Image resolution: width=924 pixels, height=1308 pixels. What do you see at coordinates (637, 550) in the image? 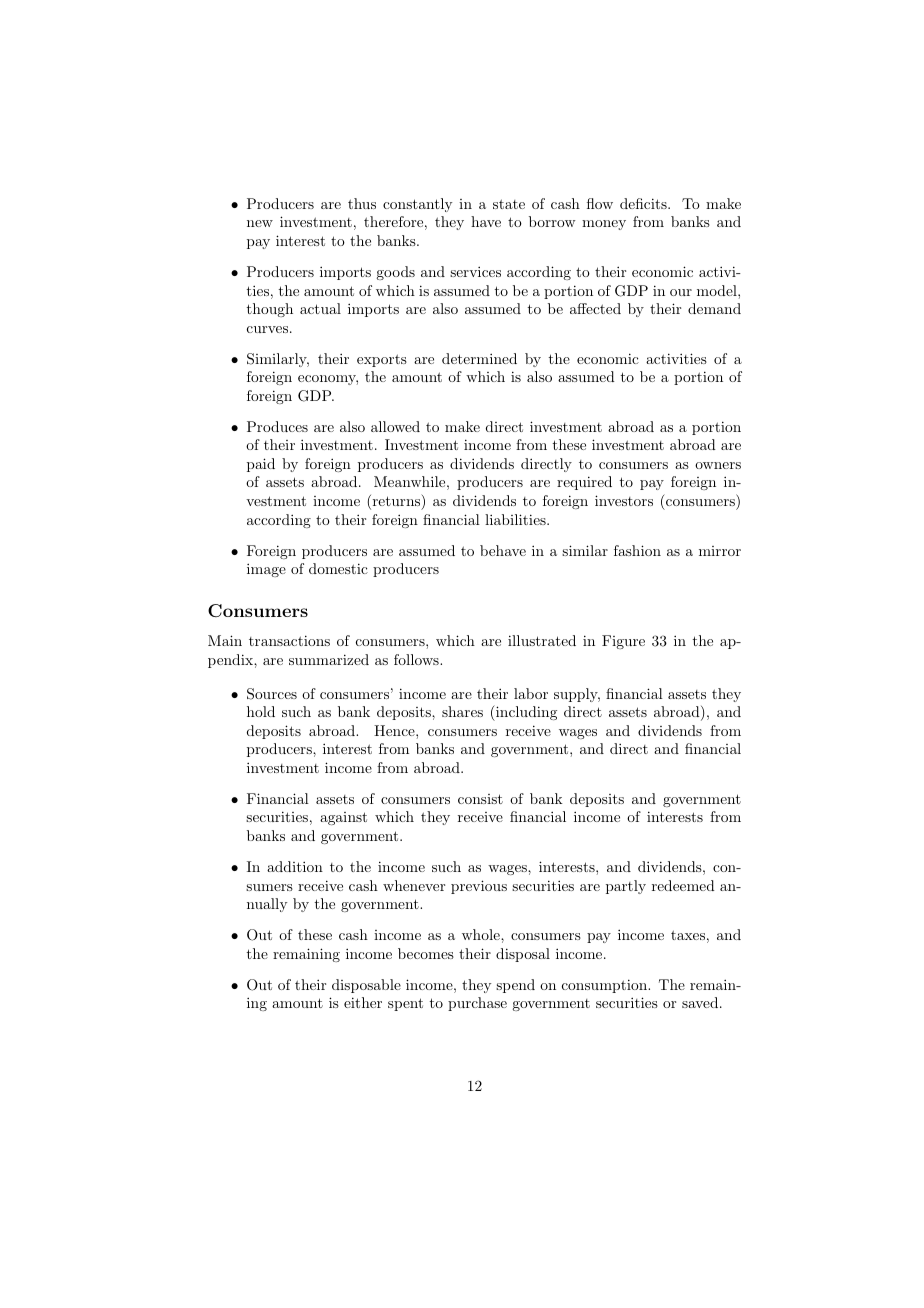
I see `fashion` at bounding box center [637, 550].
